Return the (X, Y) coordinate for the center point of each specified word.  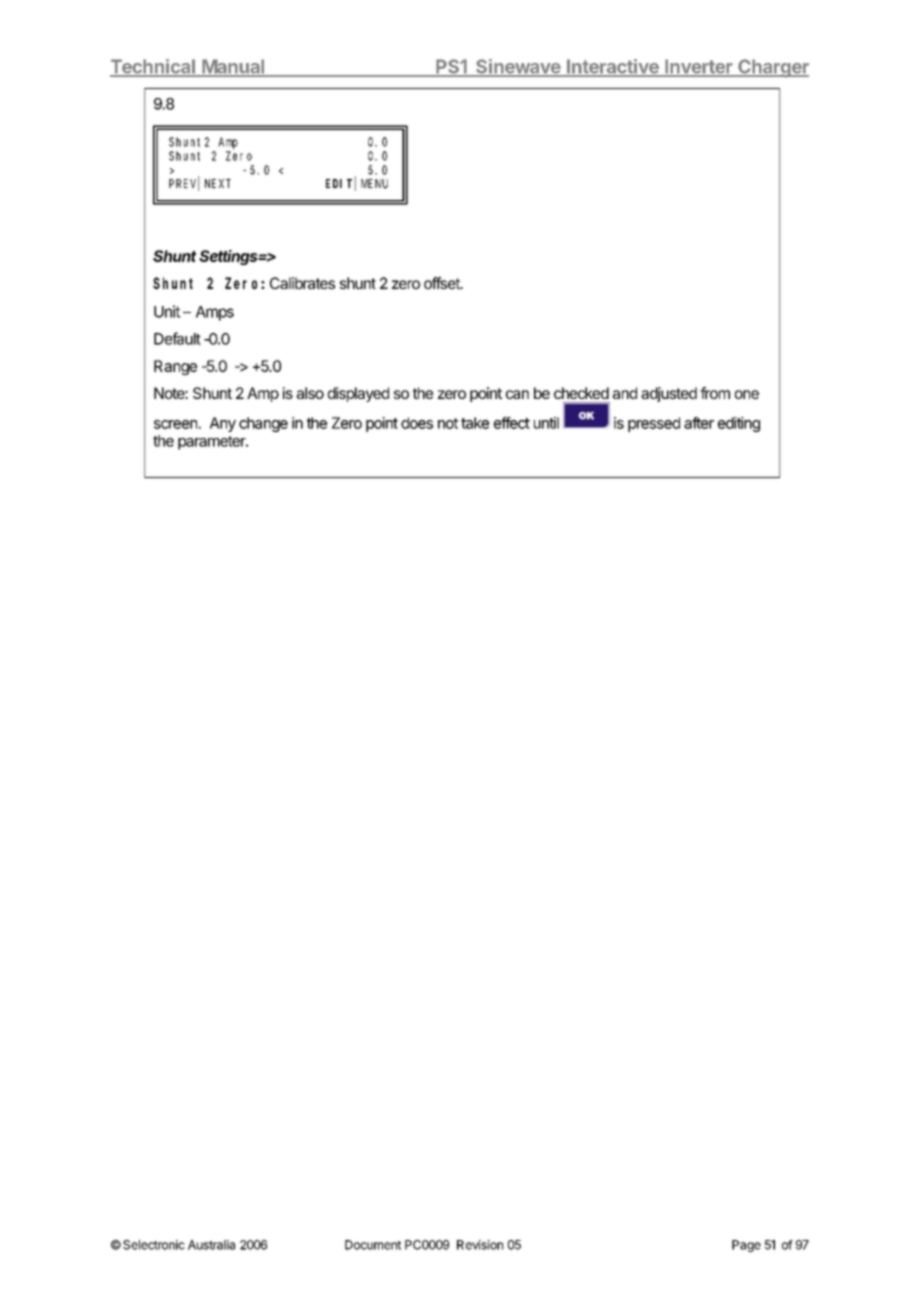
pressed (654, 424)
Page (746, 1246)
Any (223, 424)
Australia (211, 1245)
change (263, 424)
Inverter (699, 67)
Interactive (612, 67)
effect (512, 423)
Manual (233, 67)
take (475, 423)
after (699, 423)
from (715, 393)
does (417, 423)
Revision (480, 1245)
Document (373, 1245)
